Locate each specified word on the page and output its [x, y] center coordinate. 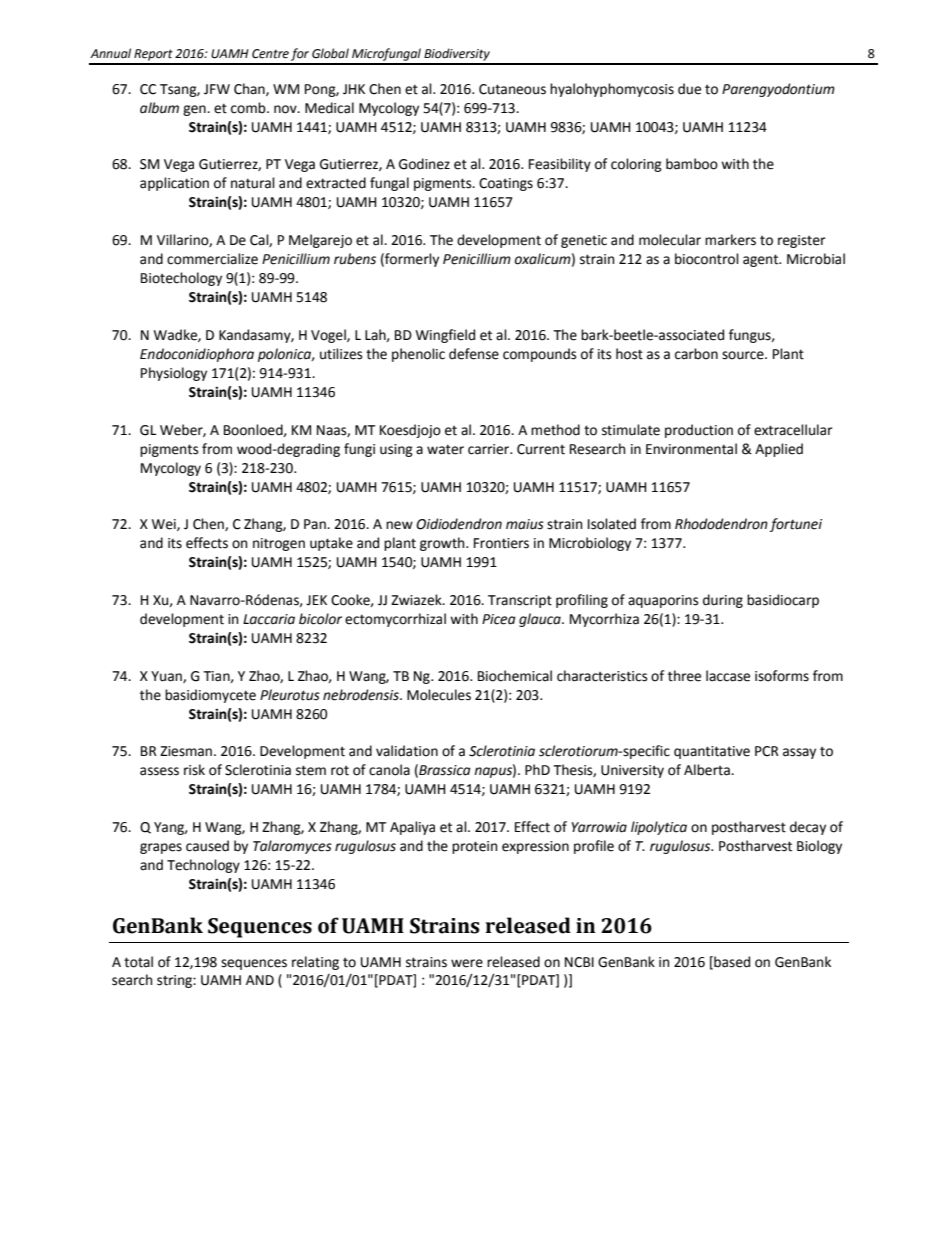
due [689, 89]
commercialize [212, 259]
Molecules [439, 695]
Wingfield [445, 336]
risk [194, 770]
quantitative [712, 752]
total [138, 962]
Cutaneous [512, 89]
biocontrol [707, 259]
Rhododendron [721, 524]
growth [443, 544]
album [159, 108]
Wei [165, 525]
